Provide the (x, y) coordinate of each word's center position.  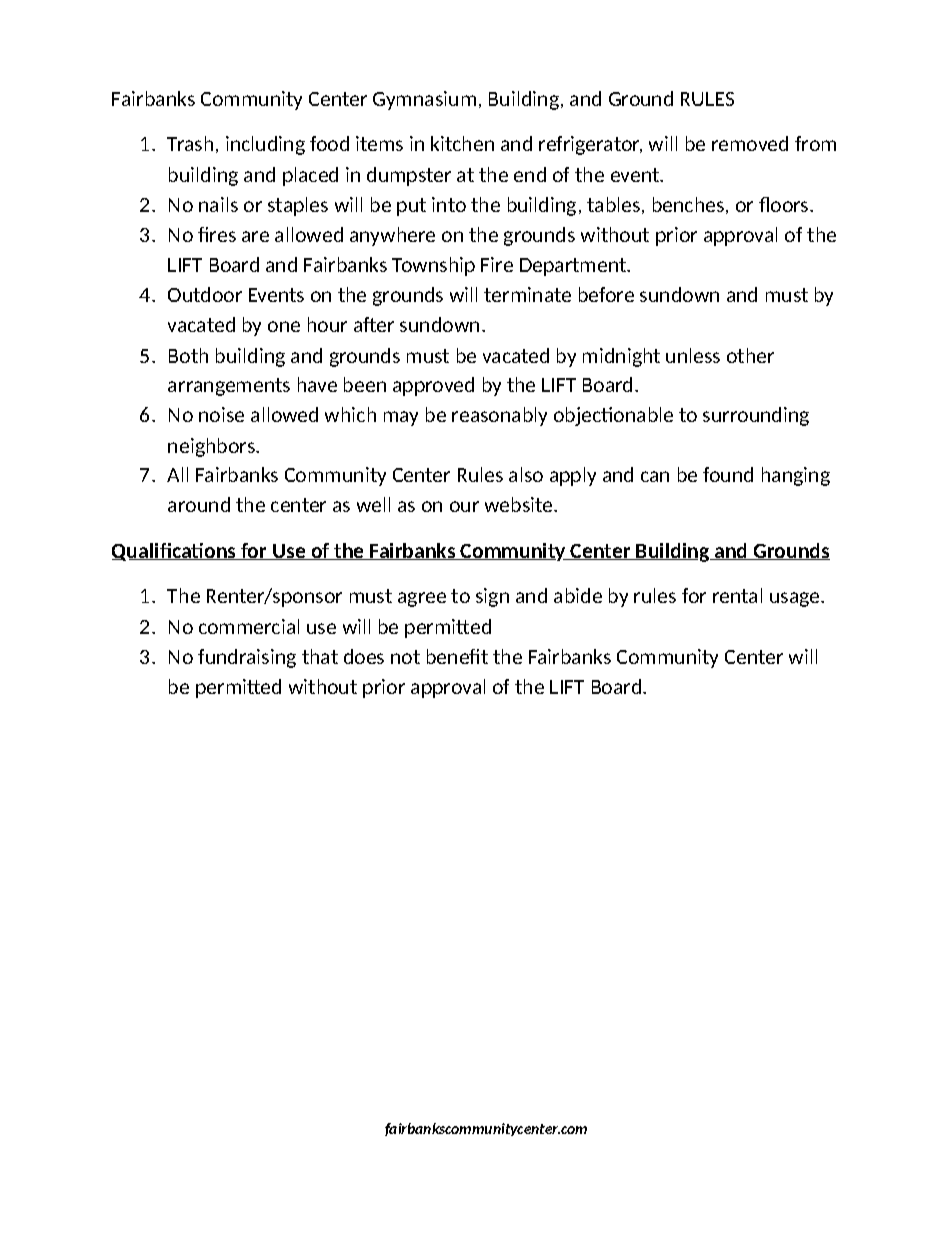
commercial (249, 626)
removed (750, 143)
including (265, 145)
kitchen (462, 143)
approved (433, 386)
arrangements (229, 387)
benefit (457, 656)
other (750, 355)
